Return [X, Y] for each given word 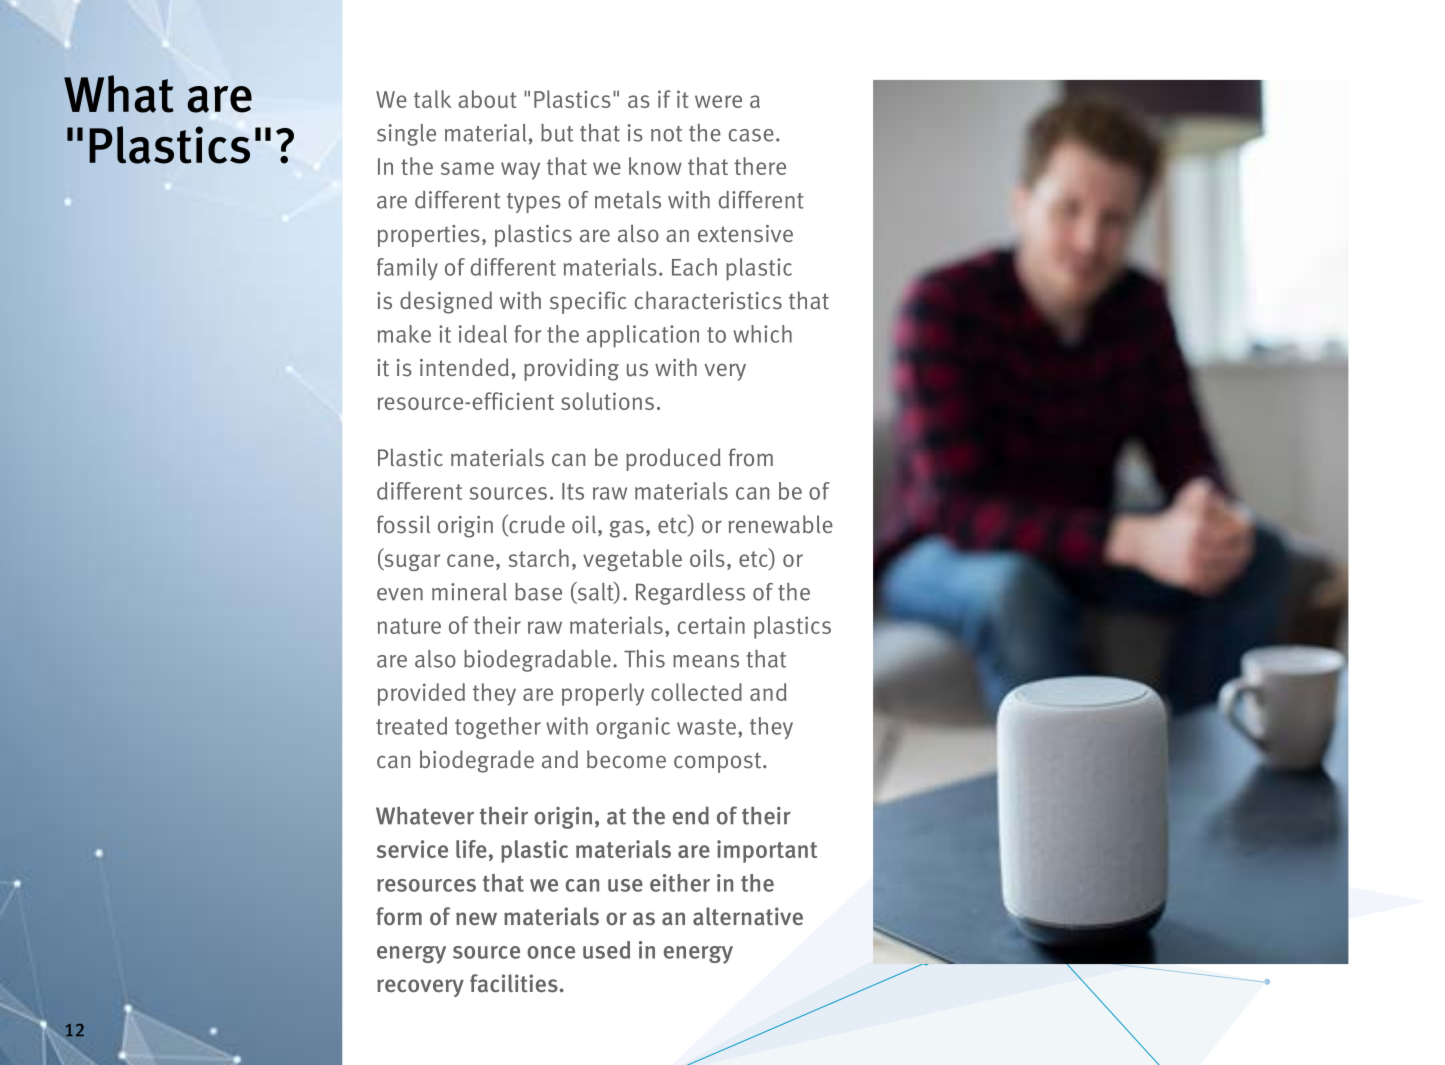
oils [707, 558]
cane [470, 560]
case [751, 135]
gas [627, 529]
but [557, 133]
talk [432, 99]
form [399, 916]
